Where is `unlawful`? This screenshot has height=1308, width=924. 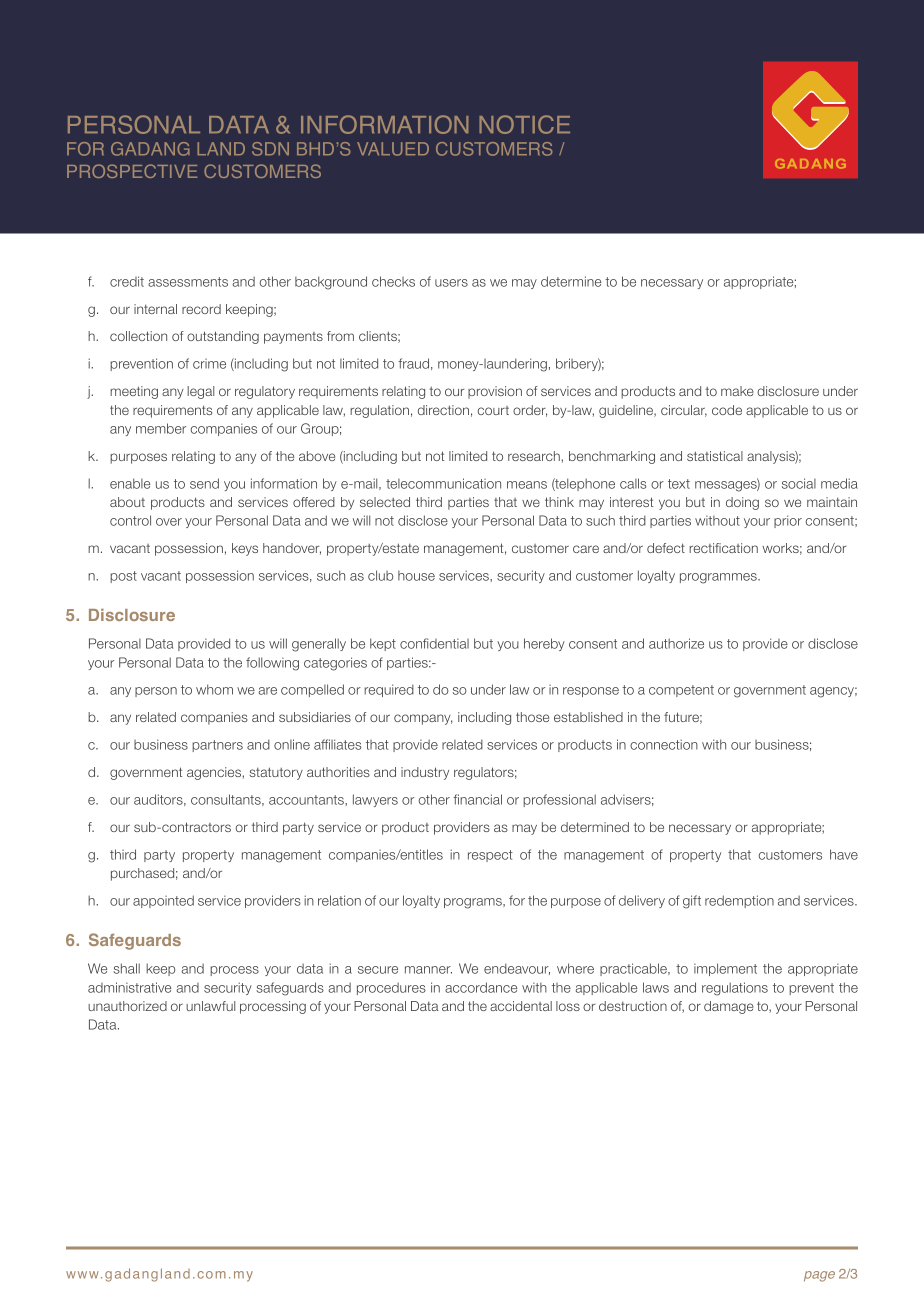 unlawful is located at coordinates (210, 1006).
